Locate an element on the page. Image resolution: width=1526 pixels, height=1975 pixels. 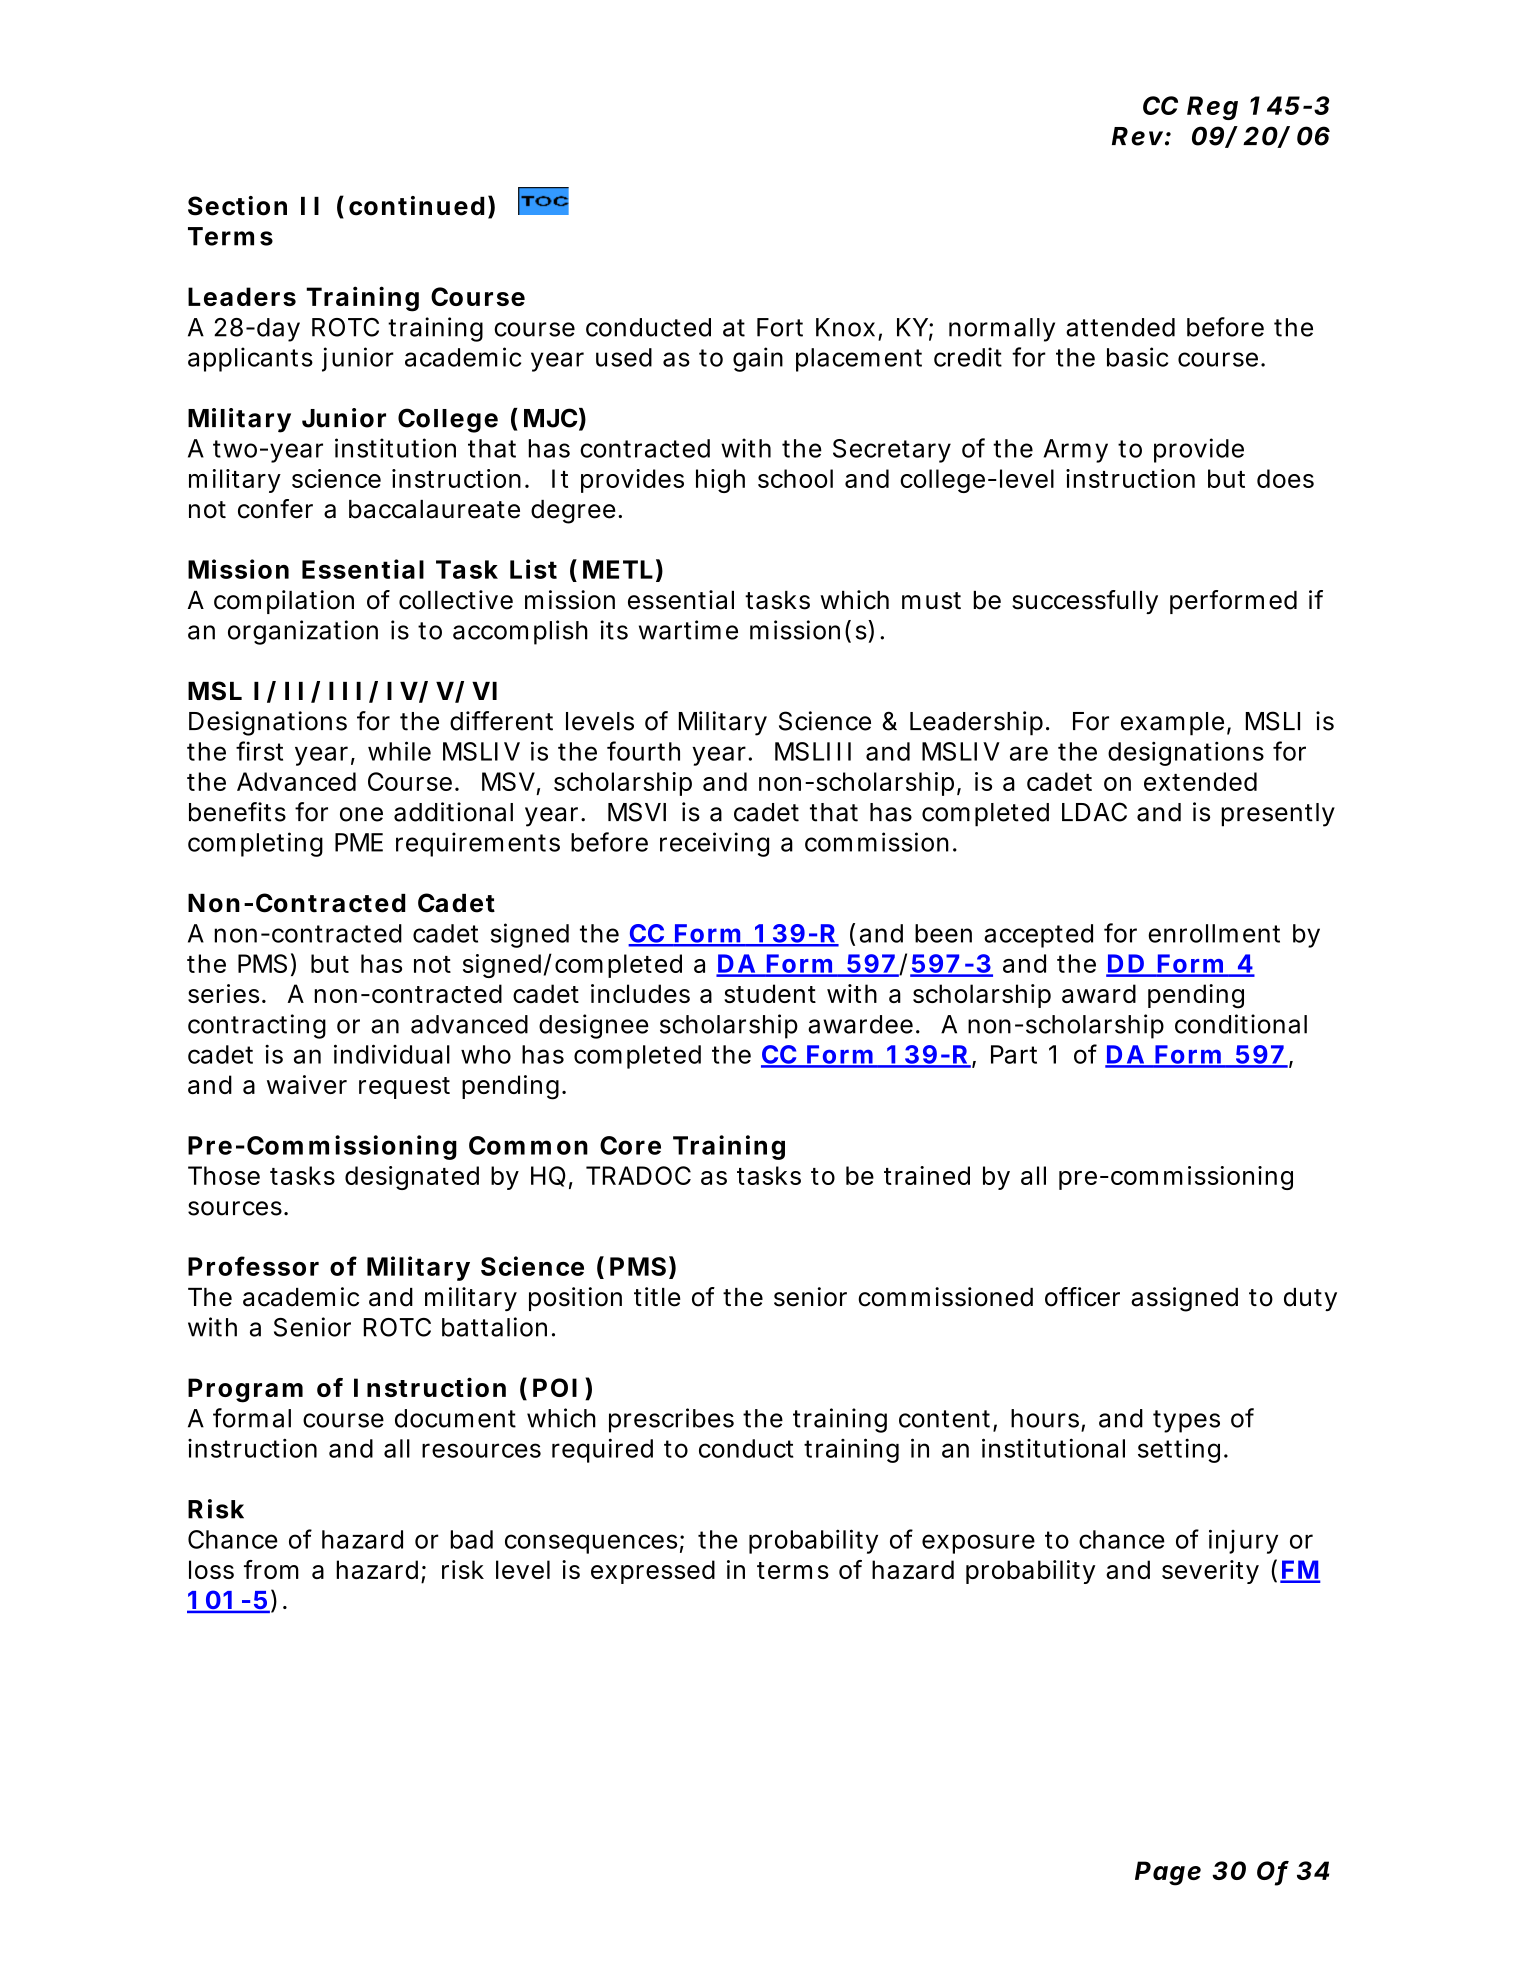
continued is located at coordinates (416, 206).
